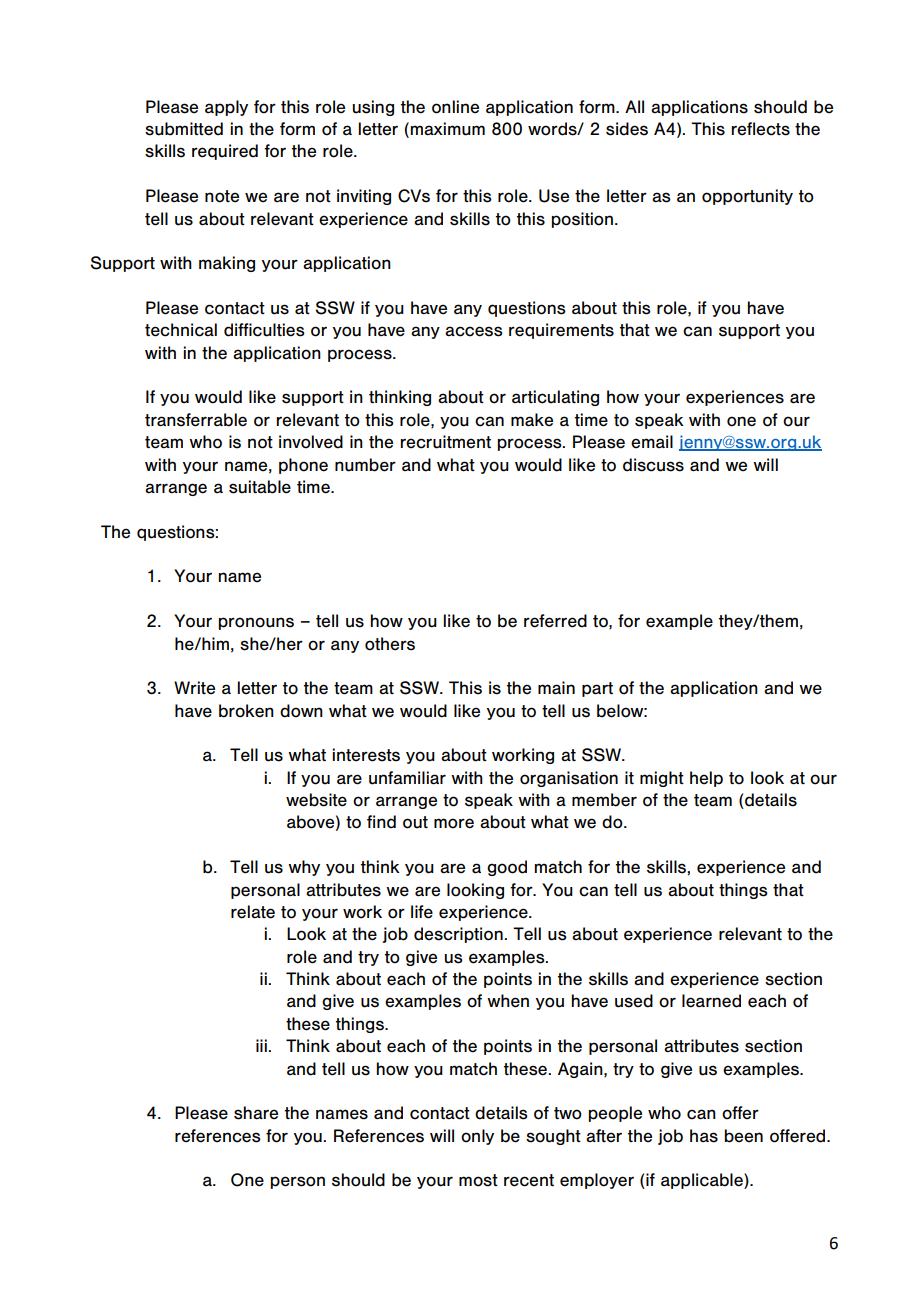 This image has height=1308, width=924. I want to click on maximum, so click(447, 129).
